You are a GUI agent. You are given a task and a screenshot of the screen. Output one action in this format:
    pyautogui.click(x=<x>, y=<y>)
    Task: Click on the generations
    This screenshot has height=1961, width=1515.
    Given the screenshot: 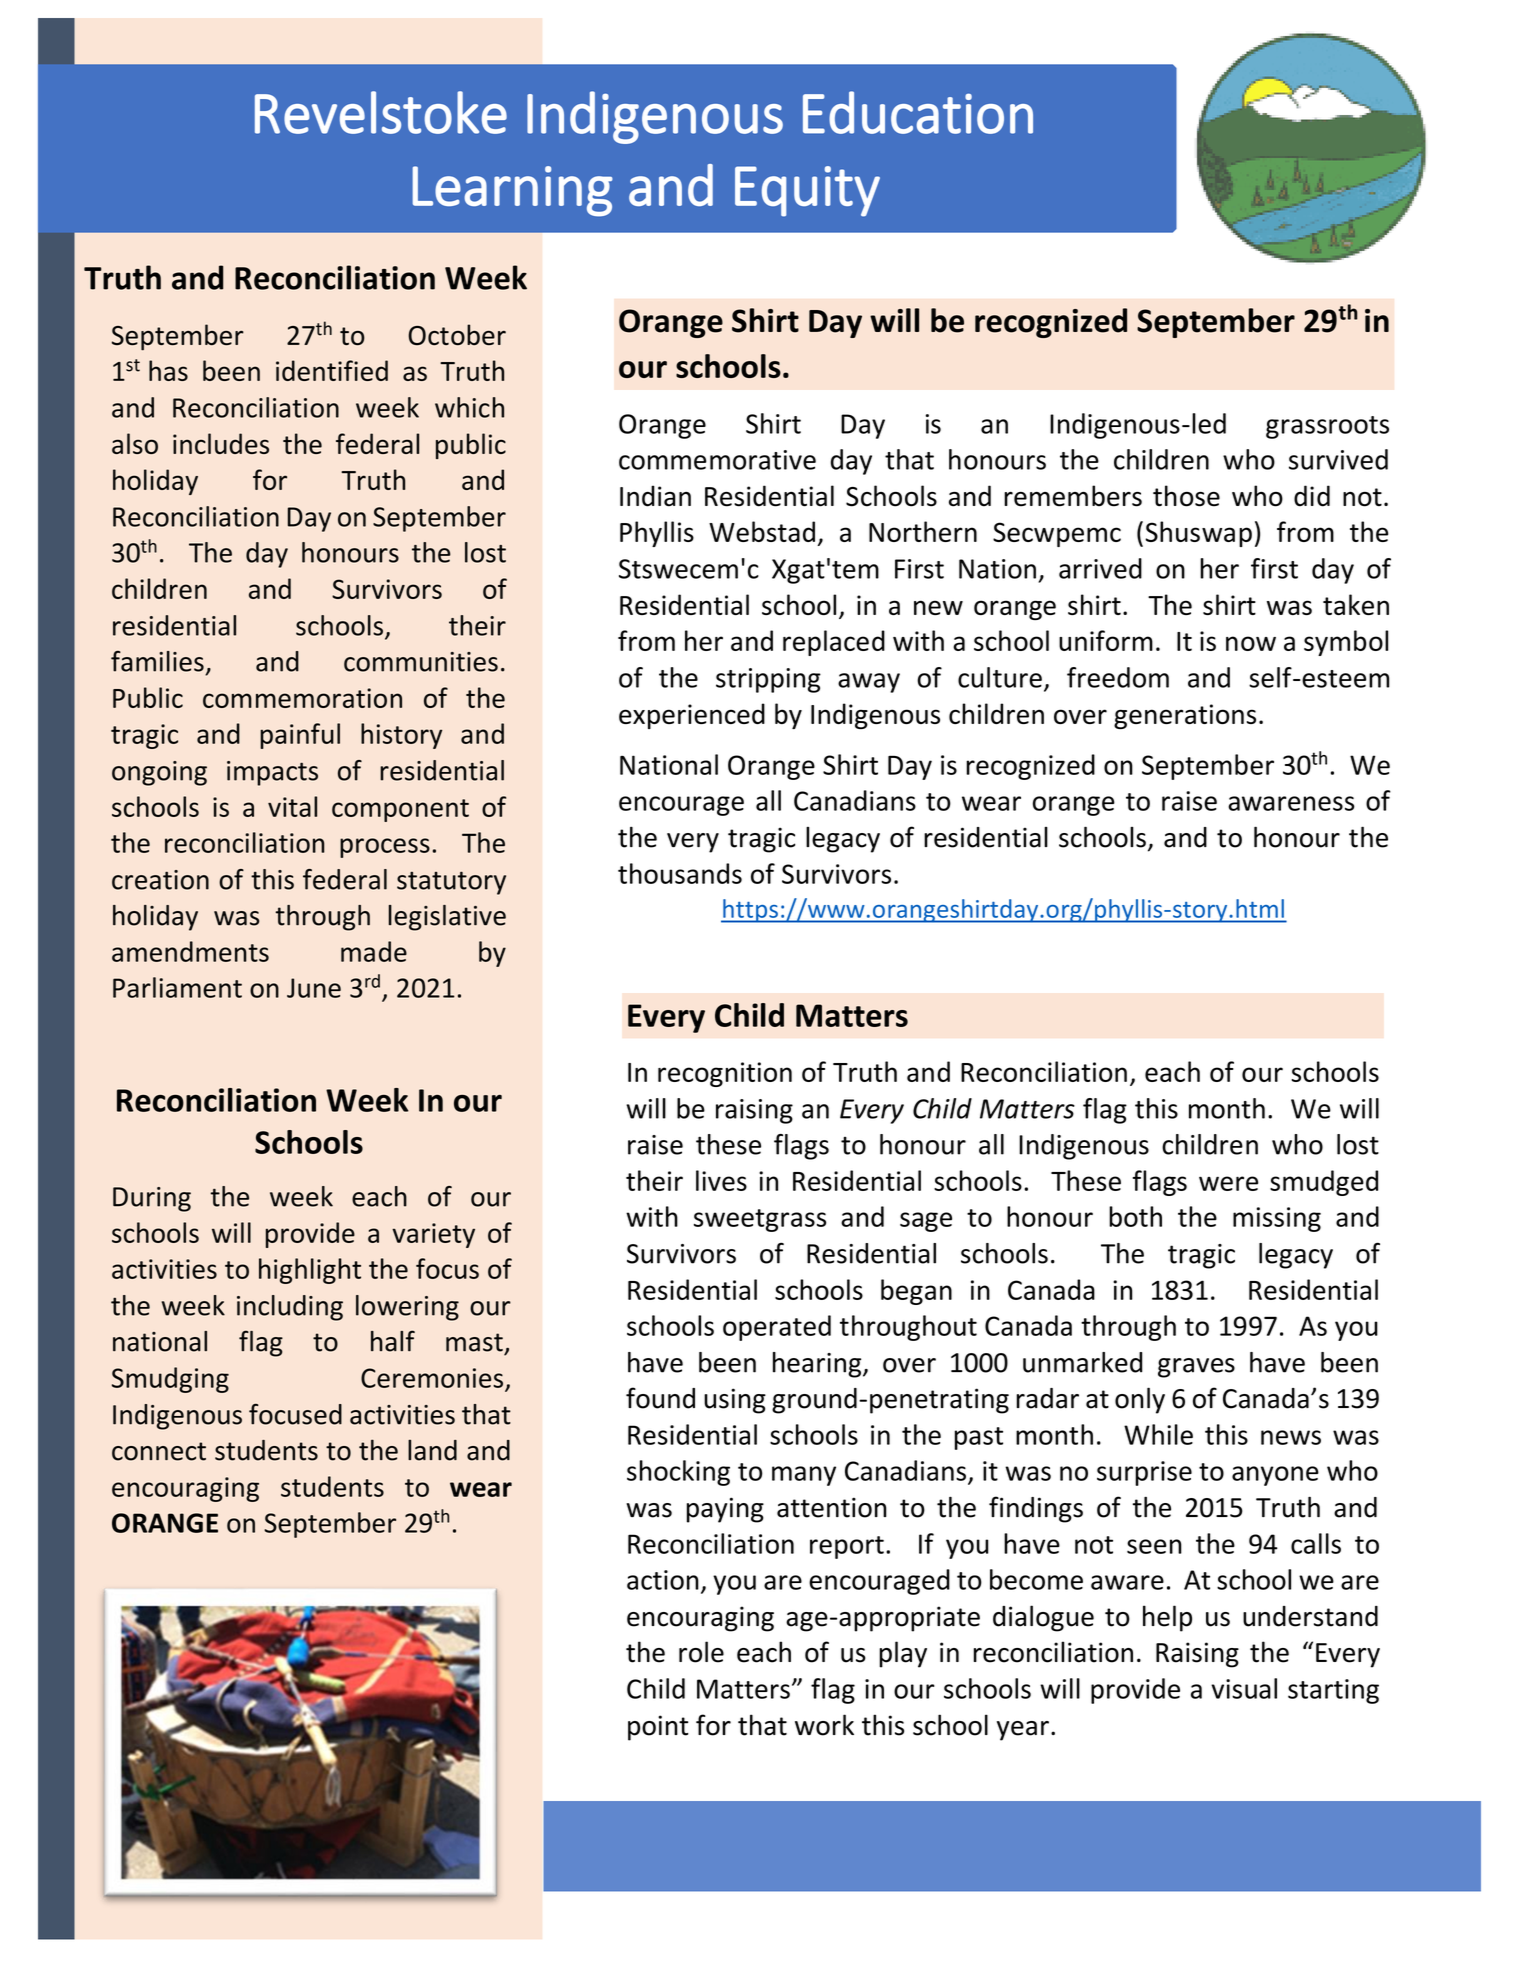 What is the action you would take?
    pyautogui.click(x=1185, y=716)
